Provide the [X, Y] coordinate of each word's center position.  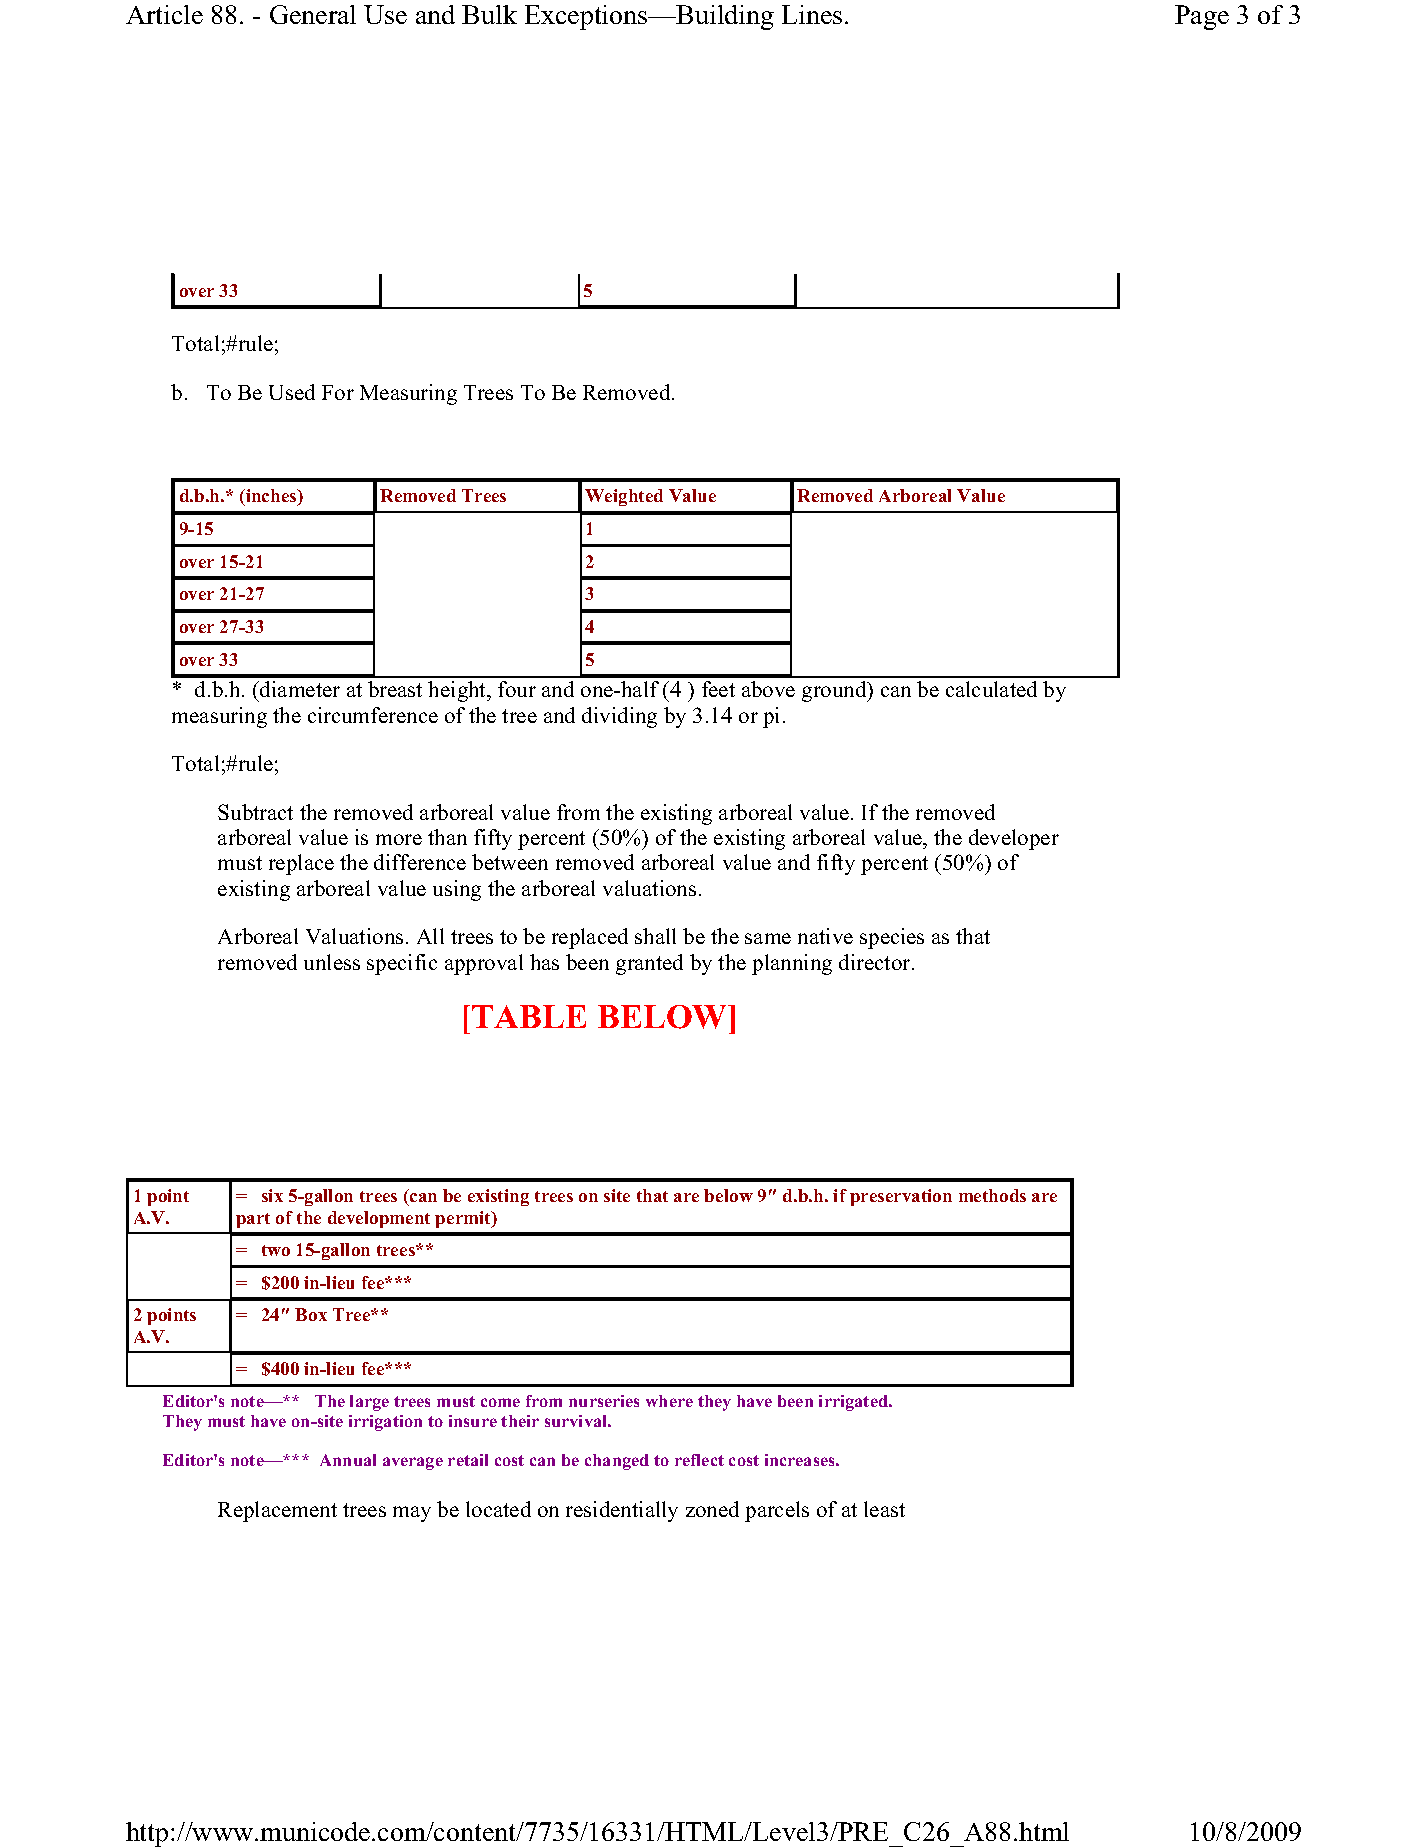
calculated [991, 689]
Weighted [624, 497]
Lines [812, 14]
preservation [901, 1197]
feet [718, 689]
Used [292, 392]
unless [332, 962]
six [272, 1195]
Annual [348, 1460]
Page [1202, 17]
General [313, 14]
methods [992, 1195]
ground [835, 691]
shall [655, 936]
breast [395, 689]
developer [1014, 839]
